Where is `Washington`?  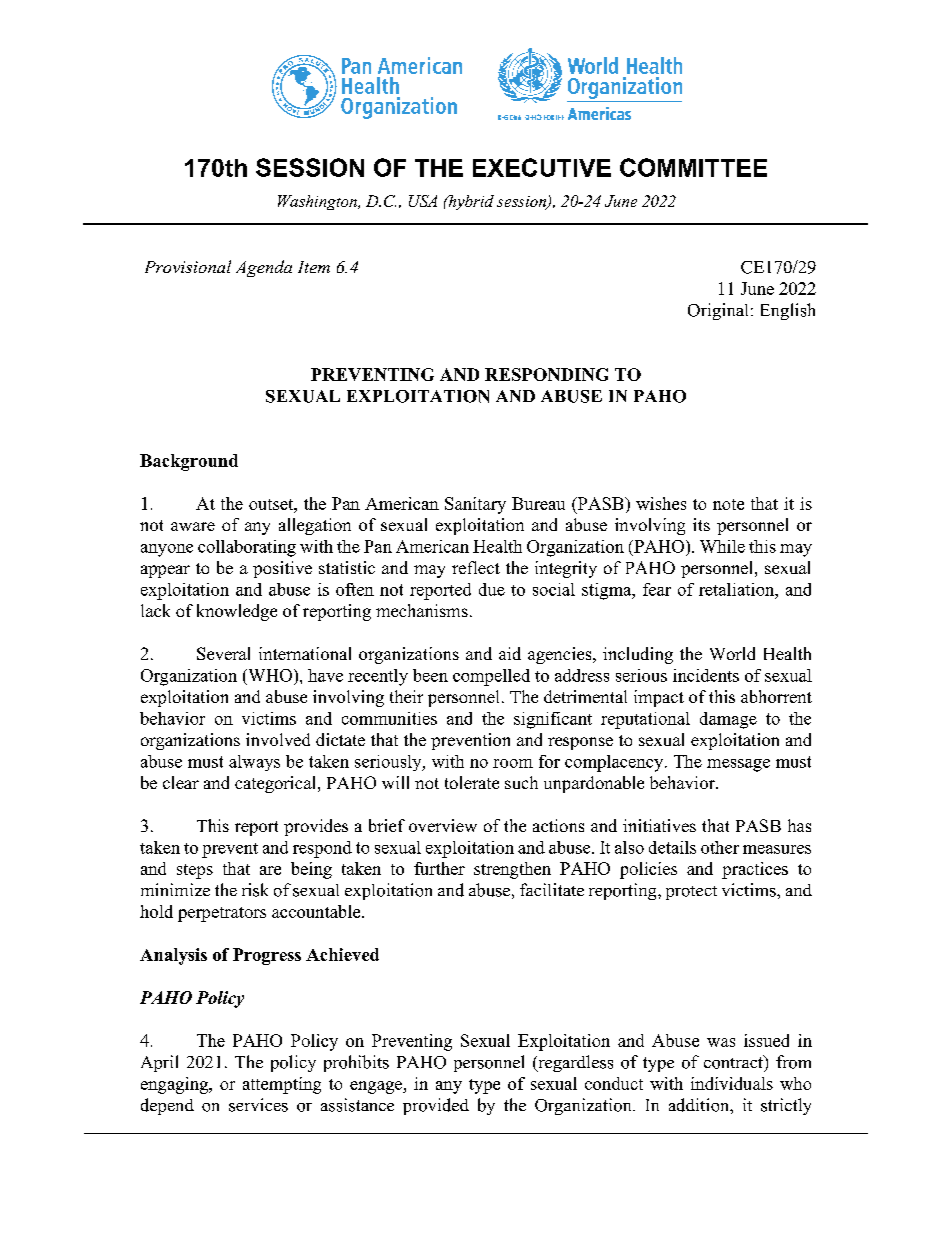 Washington is located at coordinates (318, 202).
